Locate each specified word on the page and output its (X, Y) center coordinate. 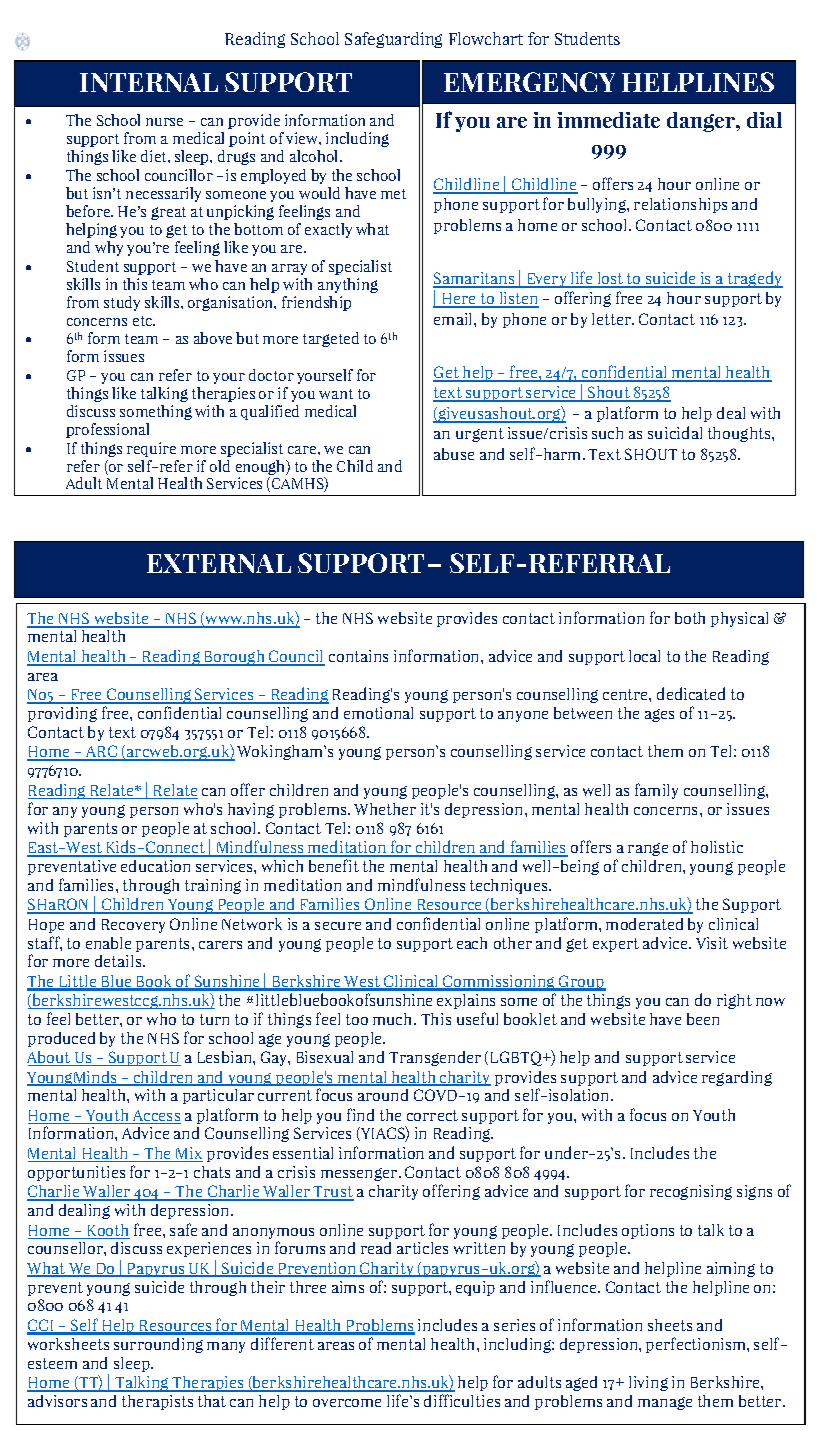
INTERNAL (149, 82)
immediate (608, 120)
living (648, 1383)
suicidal (675, 432)
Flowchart (486, 38)
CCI (42, 1326)
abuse (454, 454)
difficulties (462, 1400)
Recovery (133, 926)
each (472, 943)
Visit (712, 943)
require (151, 449)
